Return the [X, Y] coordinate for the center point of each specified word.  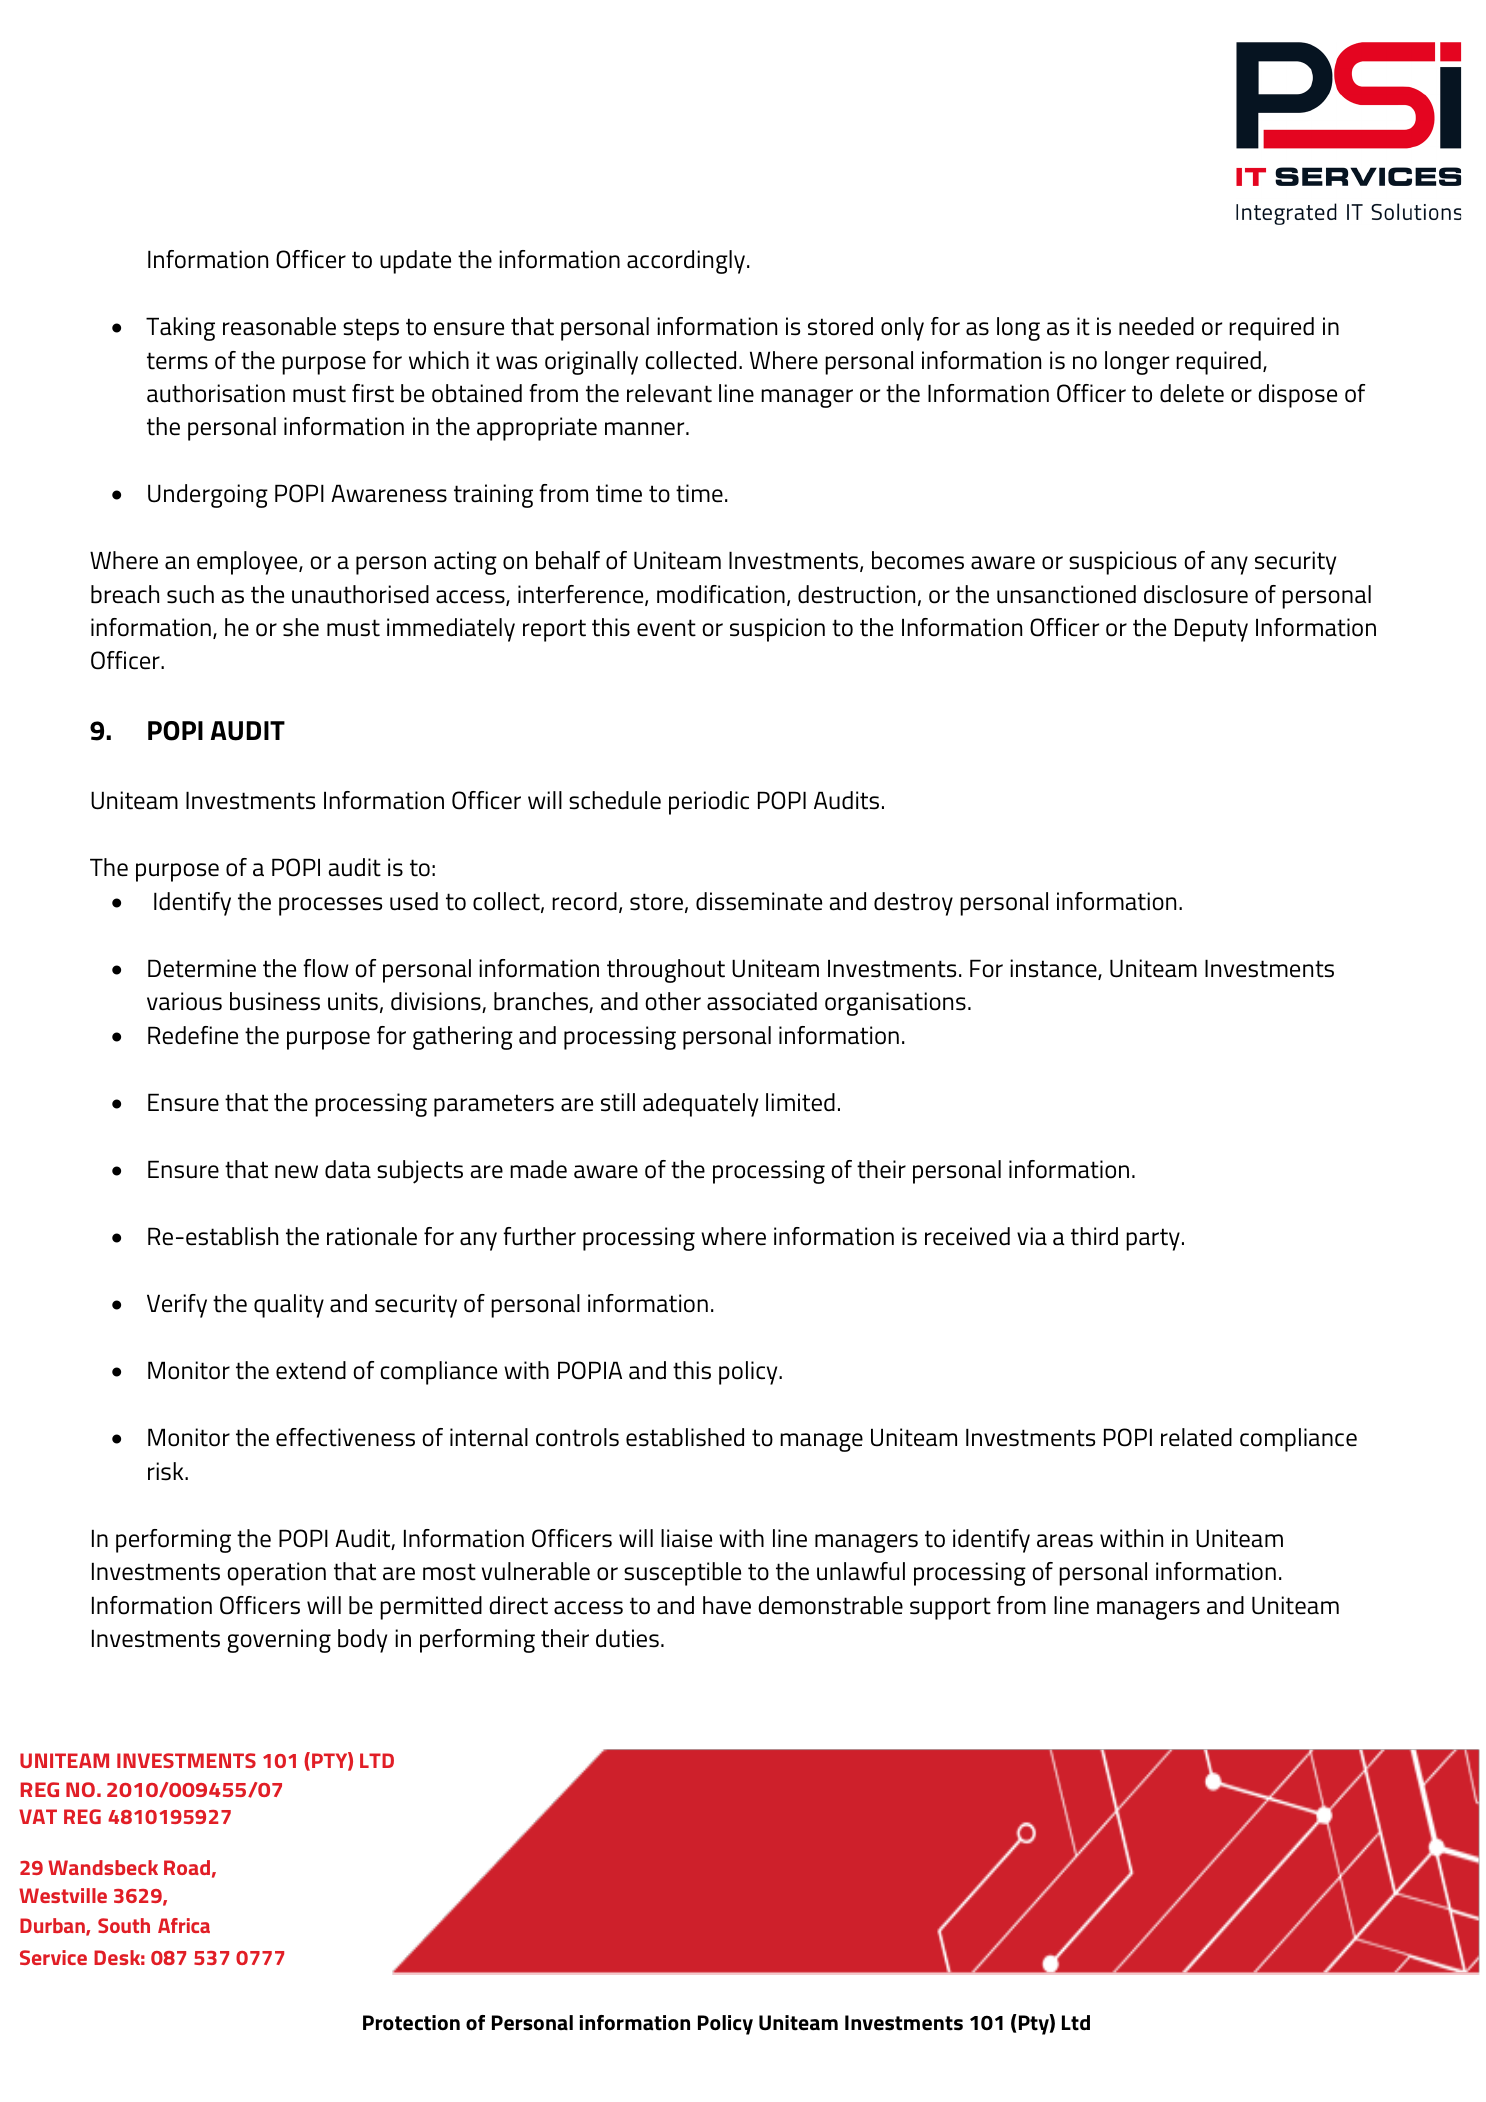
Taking [180, 329]
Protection [411, 2023]
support [950, 1608]
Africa [184, 1925]
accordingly [686, 262]
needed [1156, 326]
